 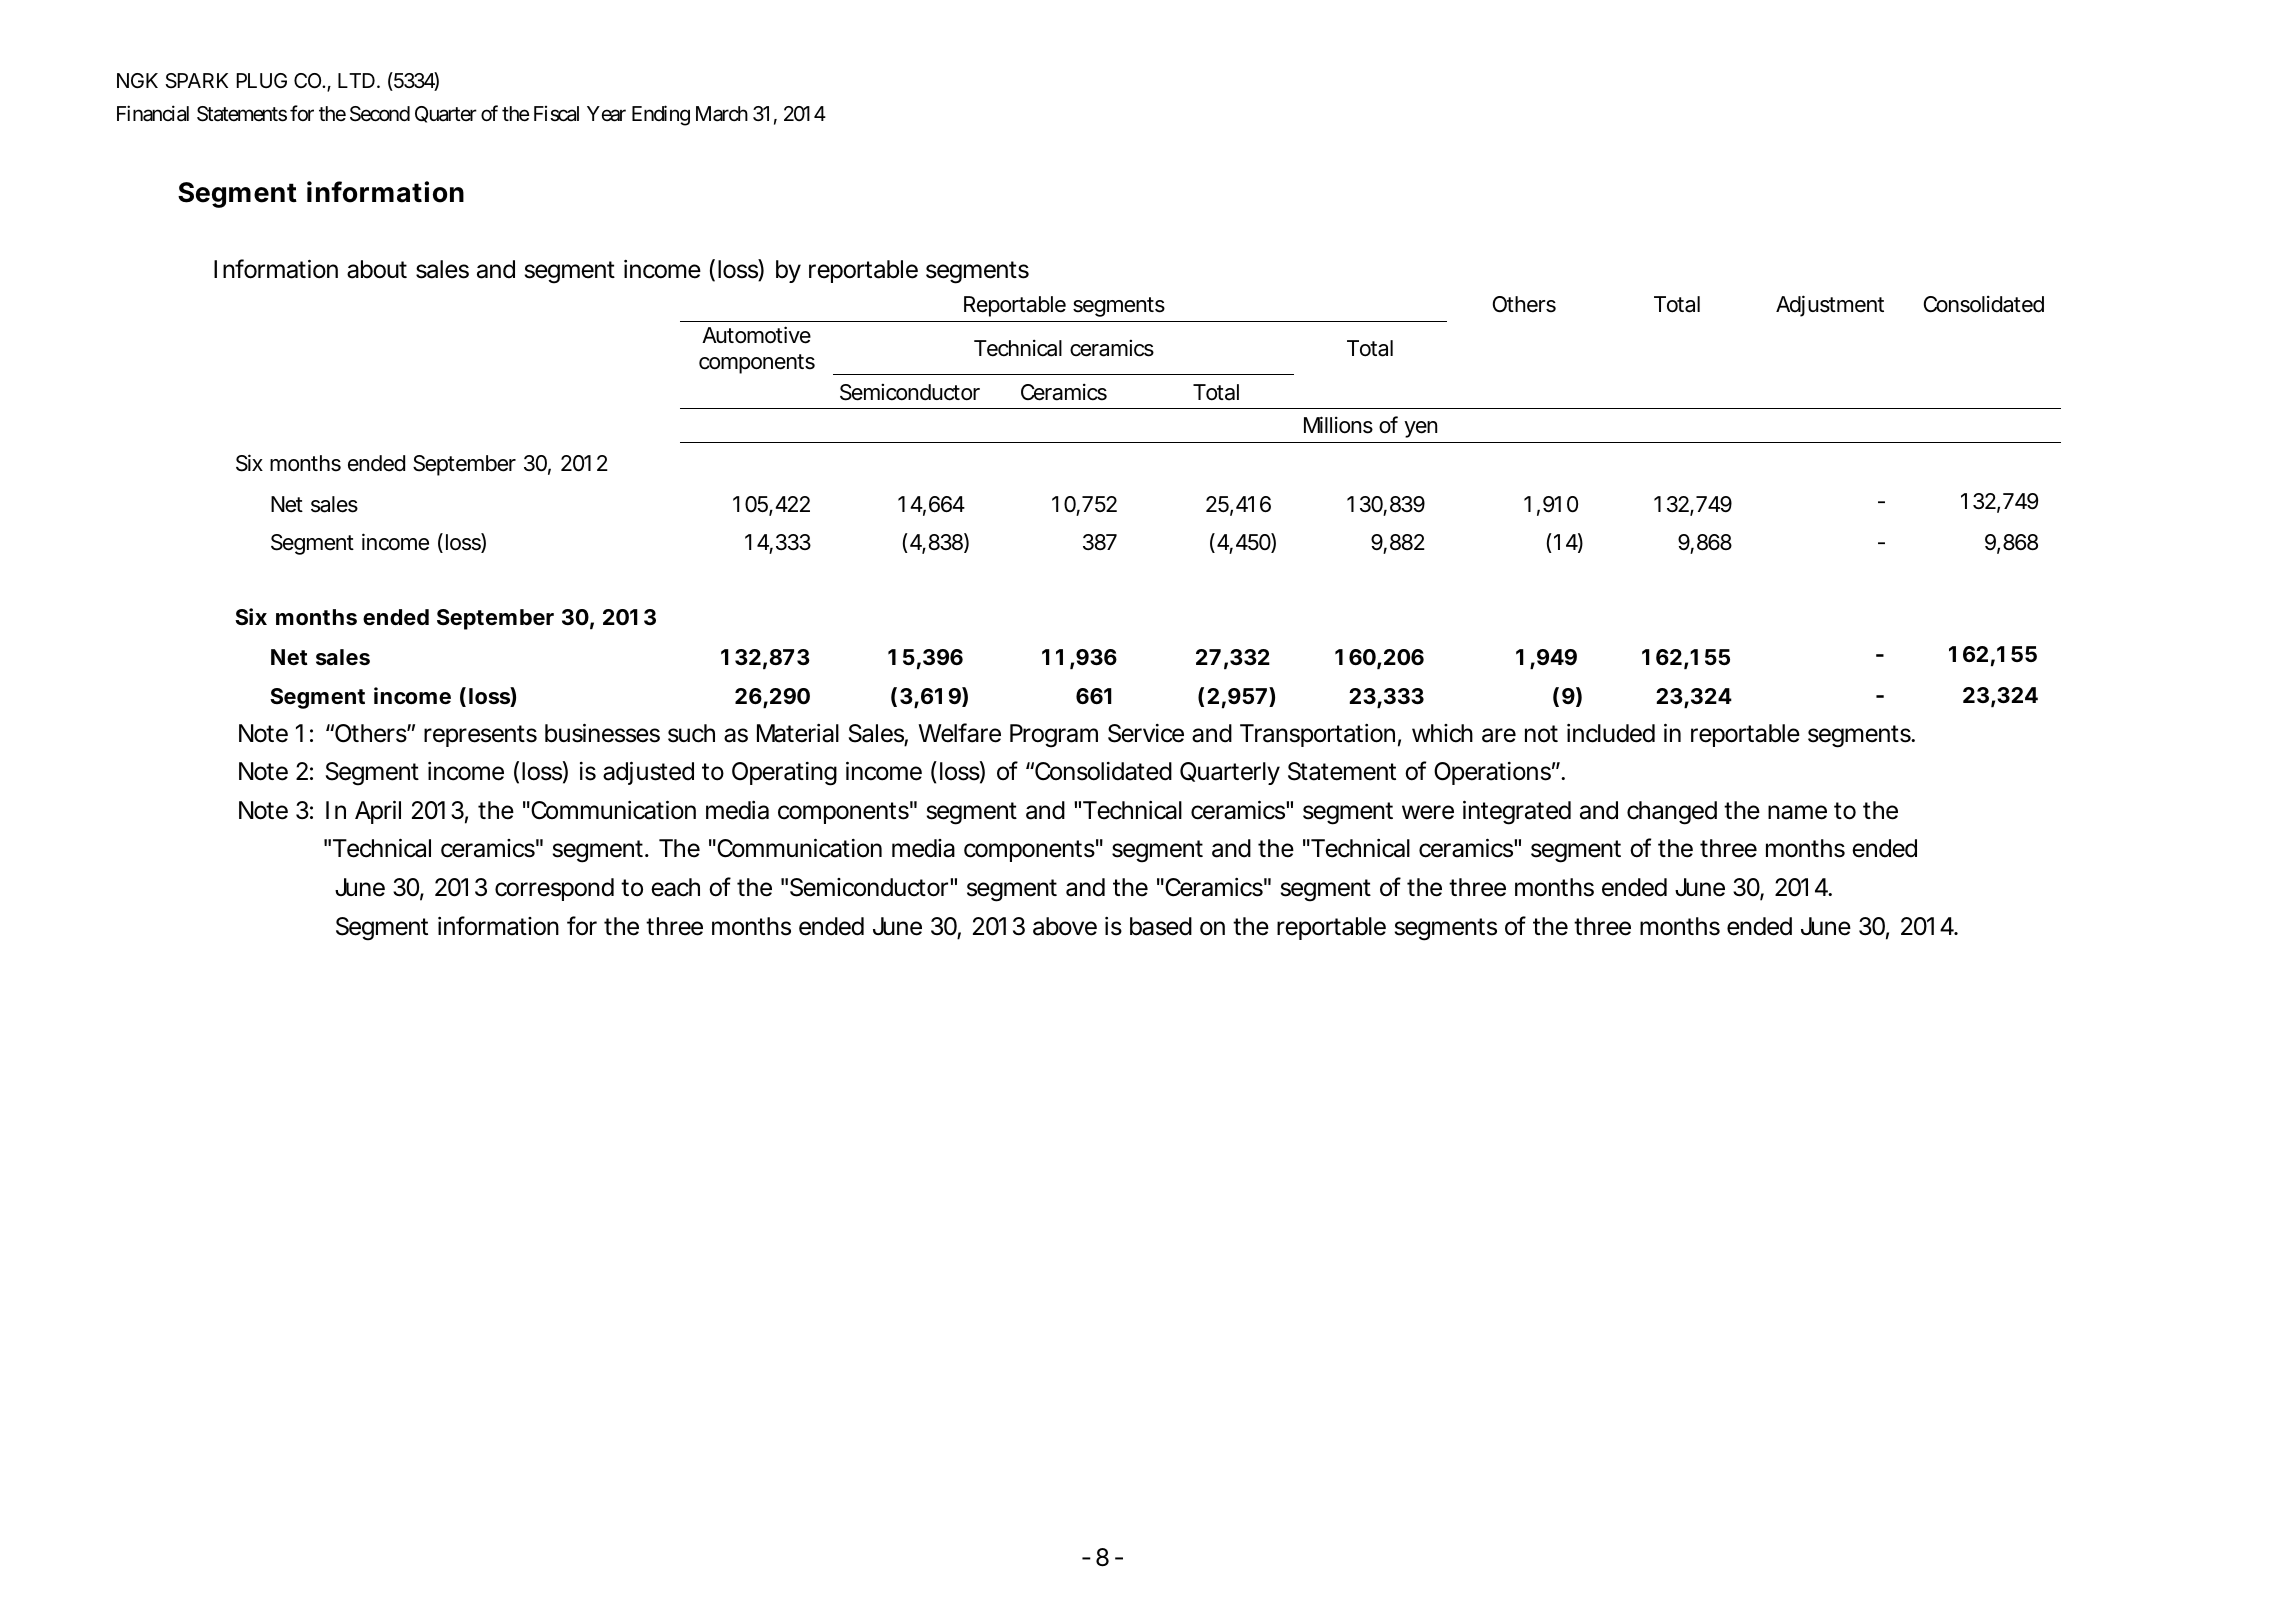 What do you see at coordinates (380, 114) in the screenshot?
I see `Second` at bounding box center [380, 114].
